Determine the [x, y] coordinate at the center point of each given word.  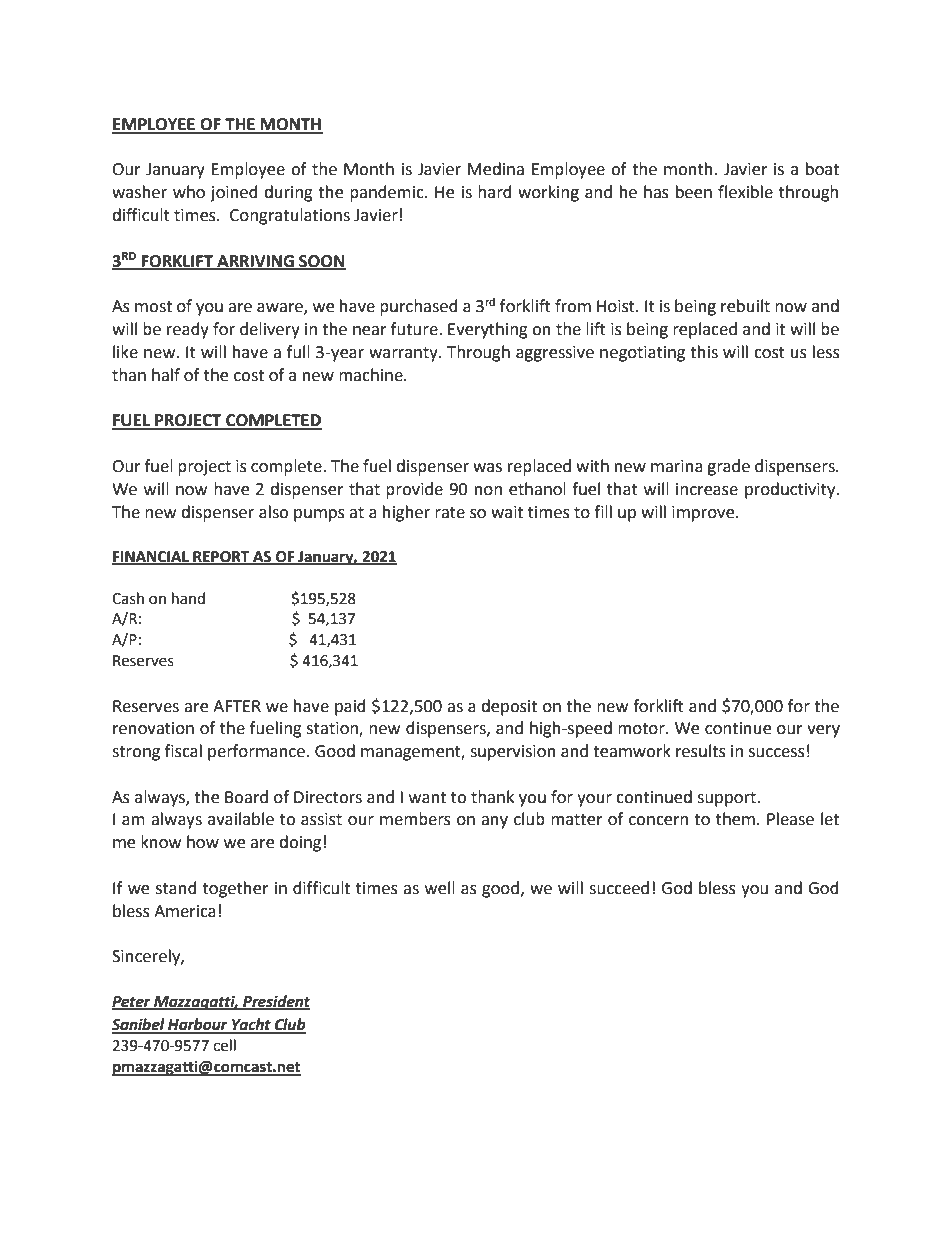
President [275, 1002]
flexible [745, 192]
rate [450, 513]
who [189, 192]
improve [704, 514]
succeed [619, 888]
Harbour [198, 1025]
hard [495, 192]
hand [188, 598]
